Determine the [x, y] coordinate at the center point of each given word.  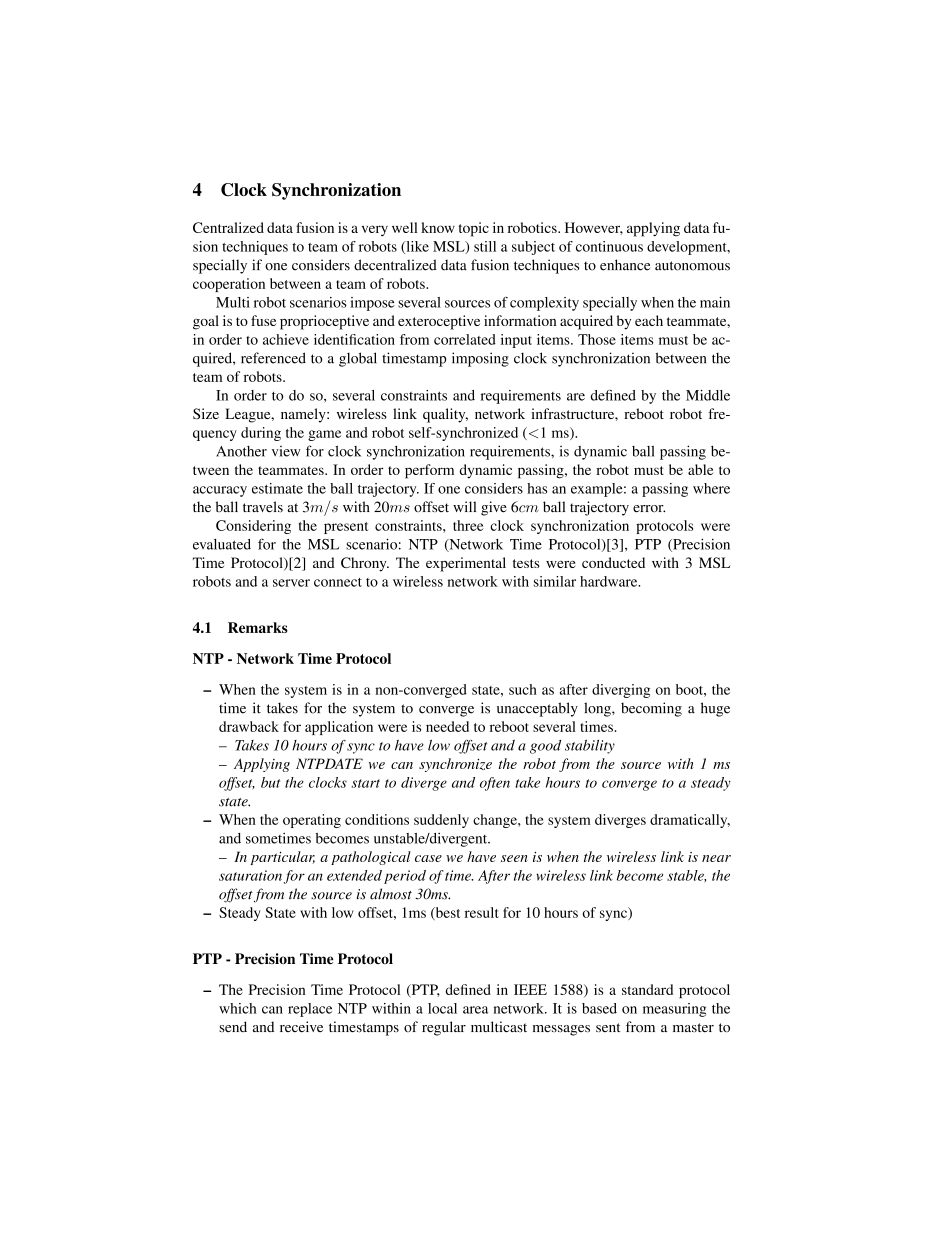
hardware [610, 581]
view [286, 451]
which [237, 1008]
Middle [708, 395]
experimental [466, 564]
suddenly [441, 821]
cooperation [229, 285]
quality [445, 415]
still [485, 246]
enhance [625, 265]
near [716, 858]
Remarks [258, 627]
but [270, 782]
